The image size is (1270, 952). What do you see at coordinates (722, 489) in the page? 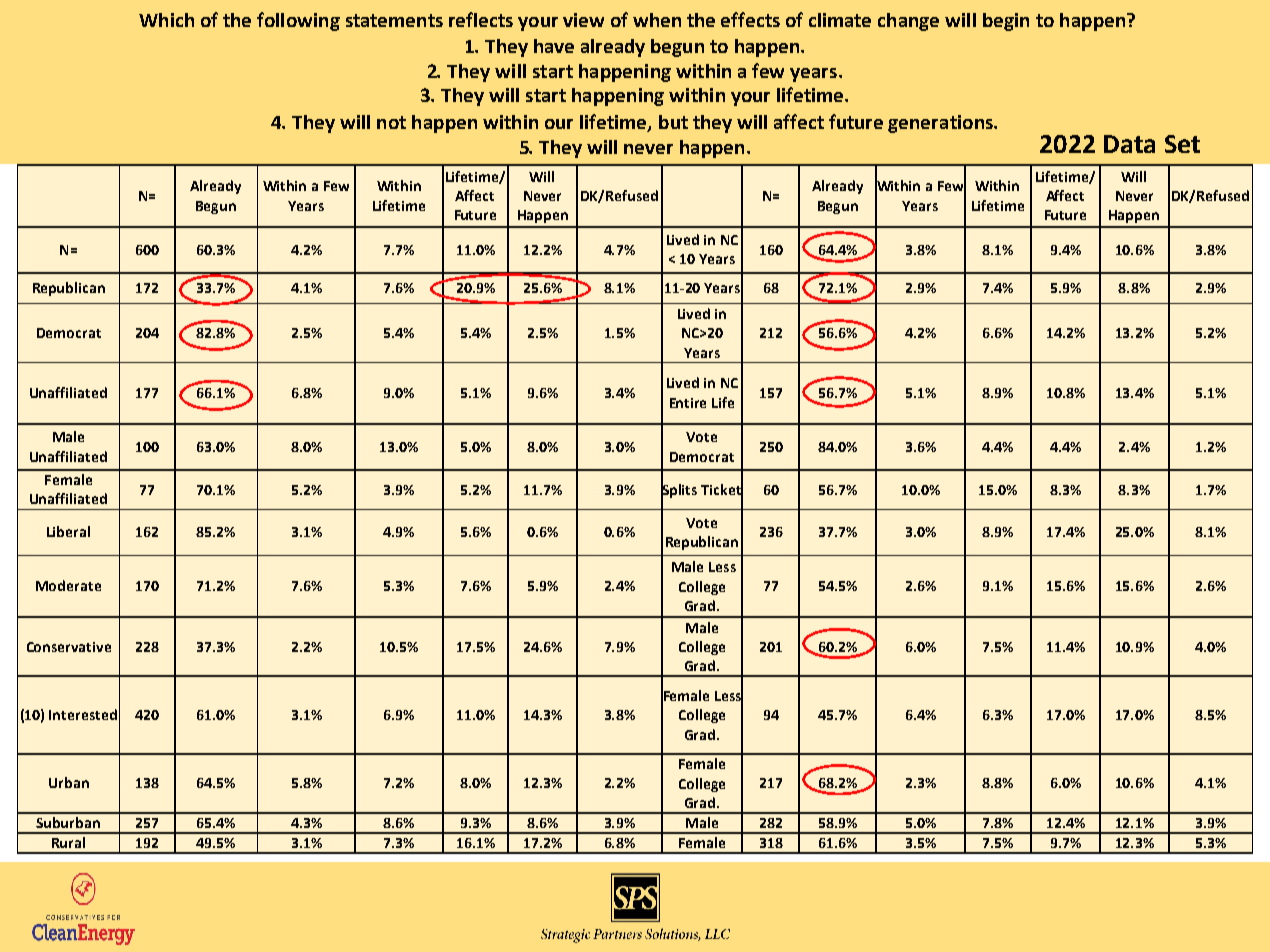
I see `Ticket` at bounding box center [722, 489].
